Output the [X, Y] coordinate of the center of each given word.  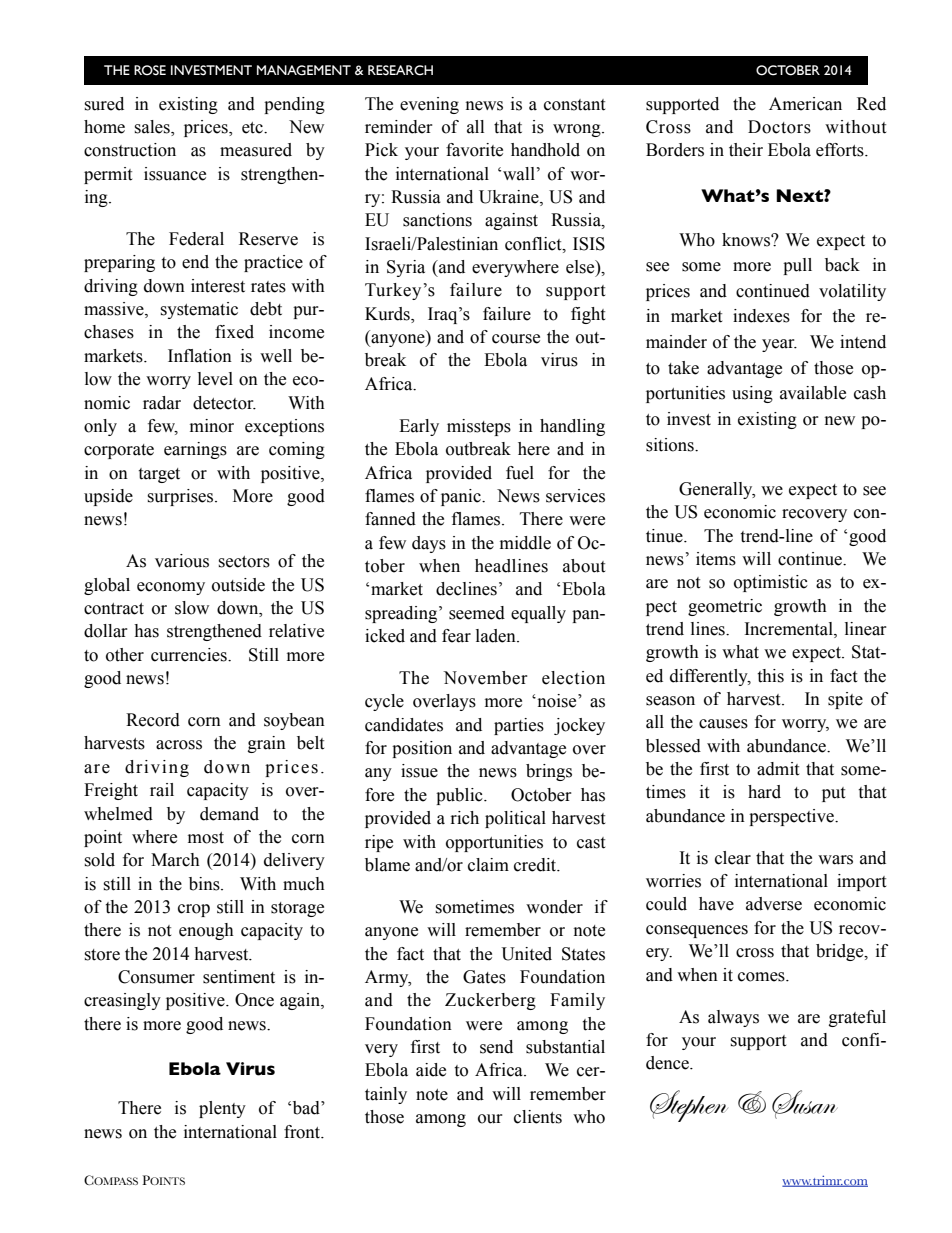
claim [488, 865]
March [175, 860]
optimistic [771, 583]
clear [733, 858]
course [516, 339]
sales [153, 128]
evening [429, 105]
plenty [222, 1109]
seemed [477, 613]
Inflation [200, 356]
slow [192, 608]
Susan [805, 1104]
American [805, 104]
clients [538, 1117]
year [779, 345]
